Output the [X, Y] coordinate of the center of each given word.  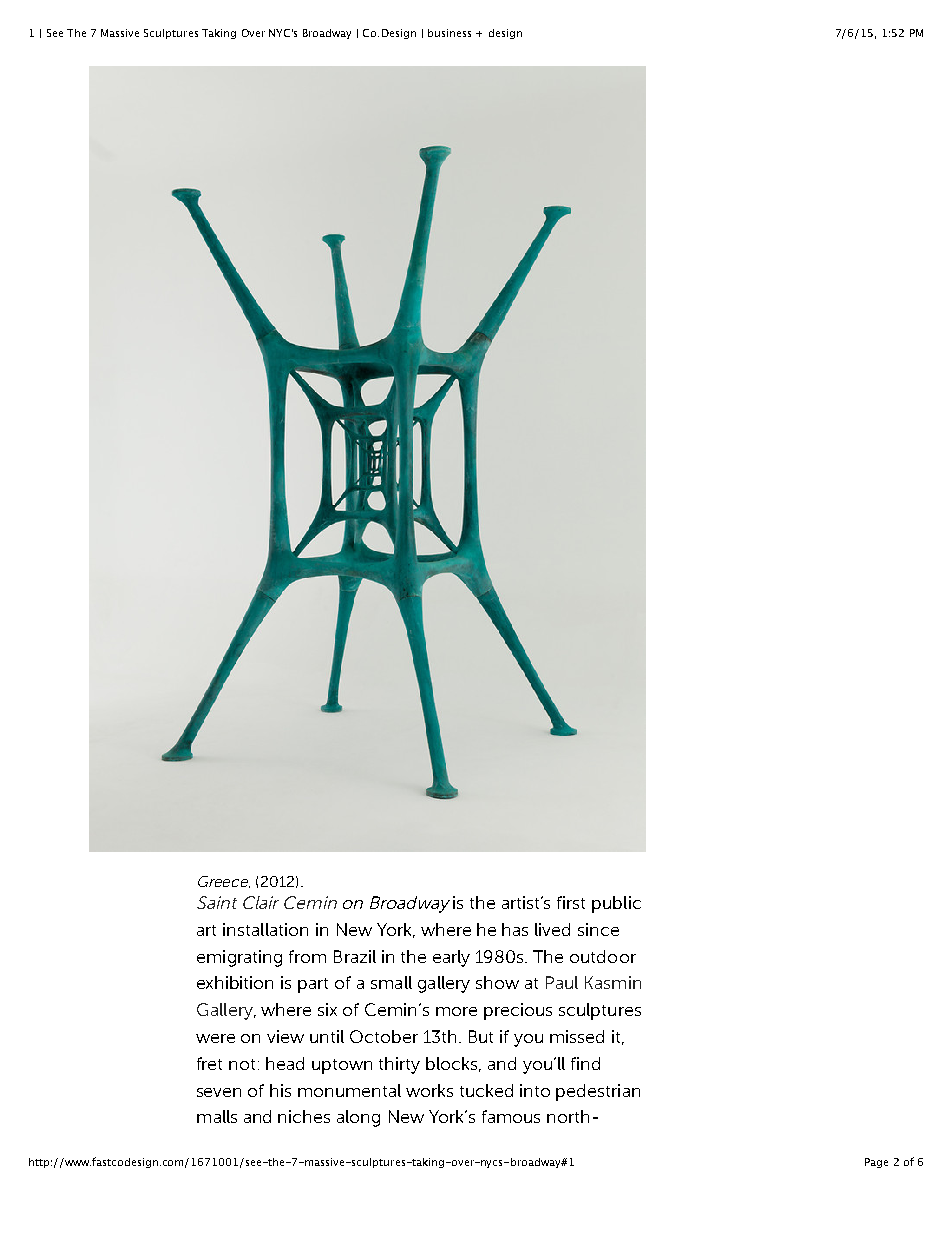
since [598, 929]
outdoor [603, 956]
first [571, 902]
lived [552, 929]
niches [304, 1116]
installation [265, 929]
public [616, 904]
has [515, 929]
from [307, 956]
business [449, 33]
